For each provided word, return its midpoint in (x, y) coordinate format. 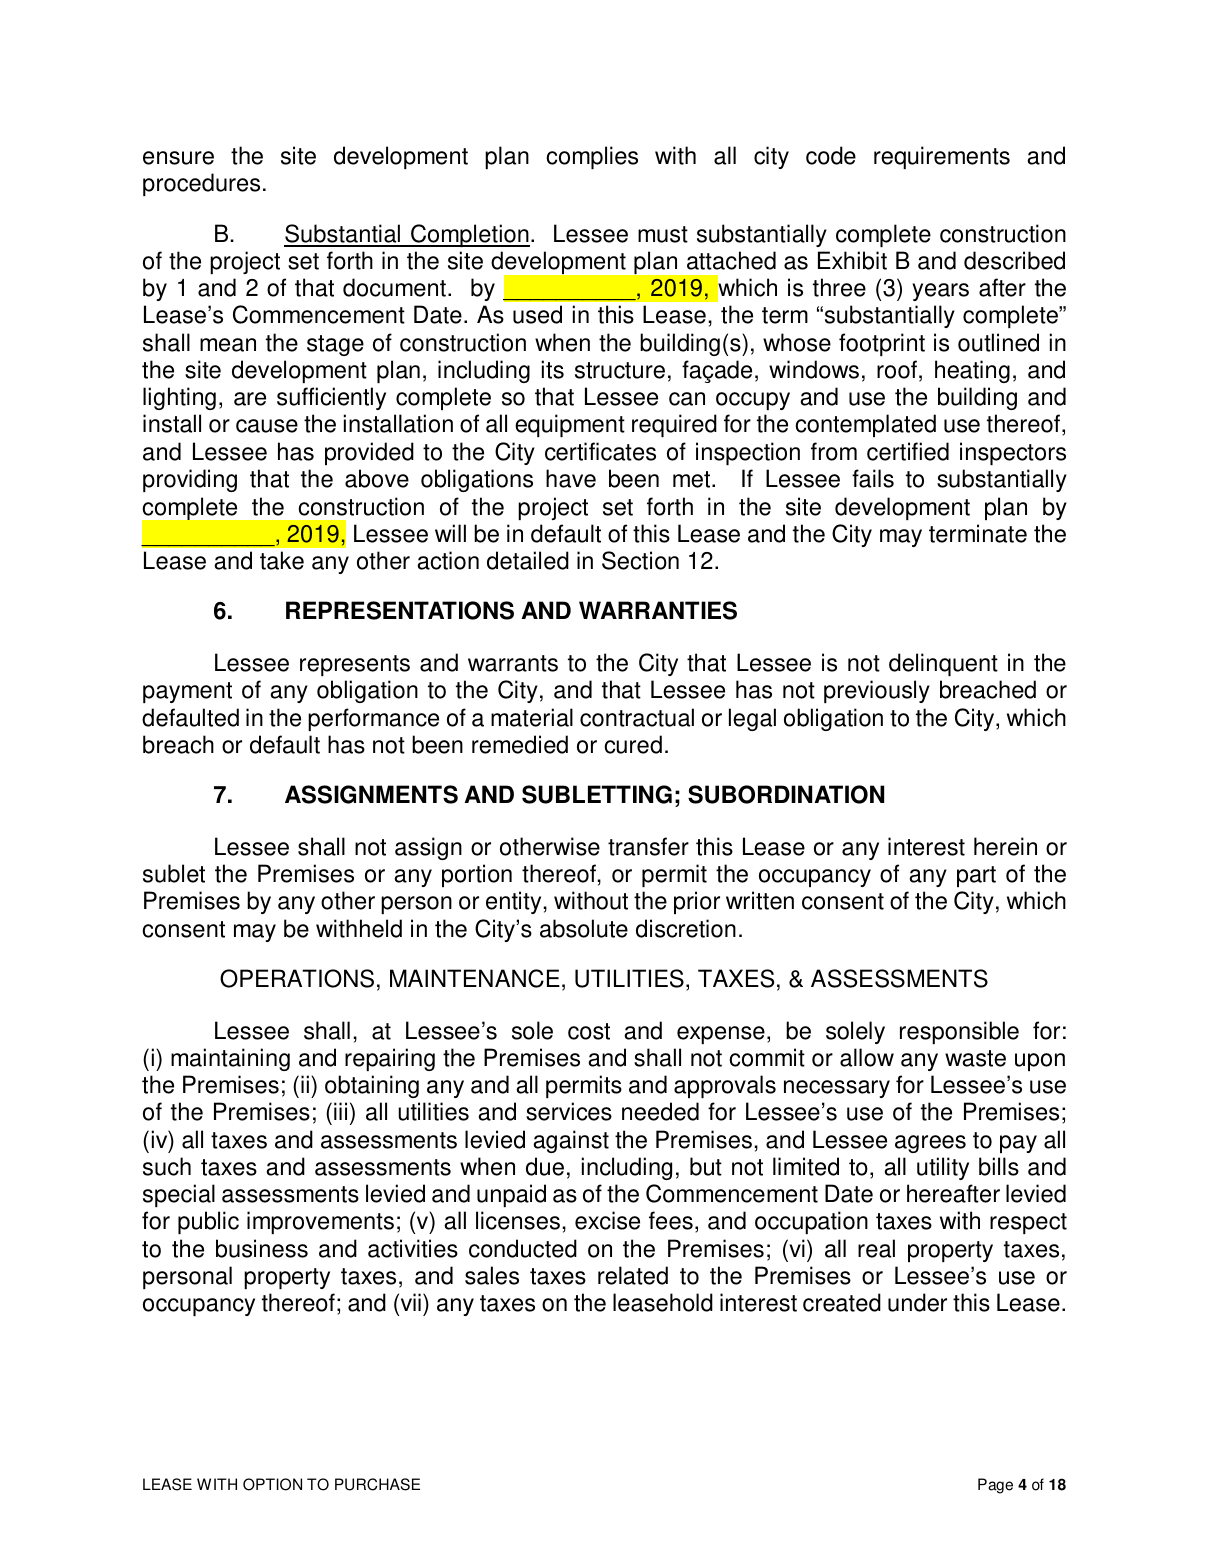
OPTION (272, 1484)
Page (995, 1486)
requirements (942, 157)
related (633, 1275)
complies (592, 157)
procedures (201, 184)
